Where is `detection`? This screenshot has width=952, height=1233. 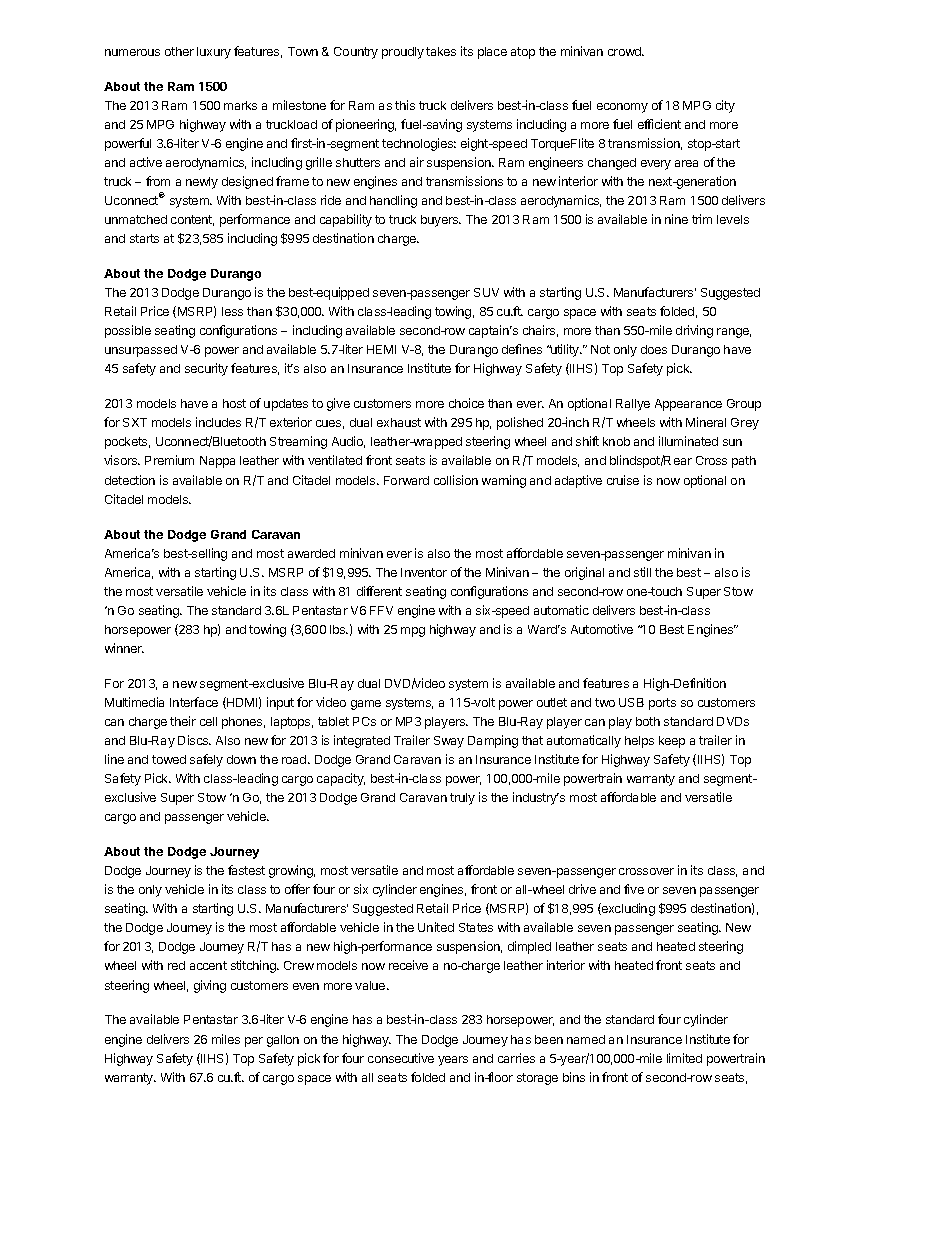 detection is located at coordinates (130, 480).
